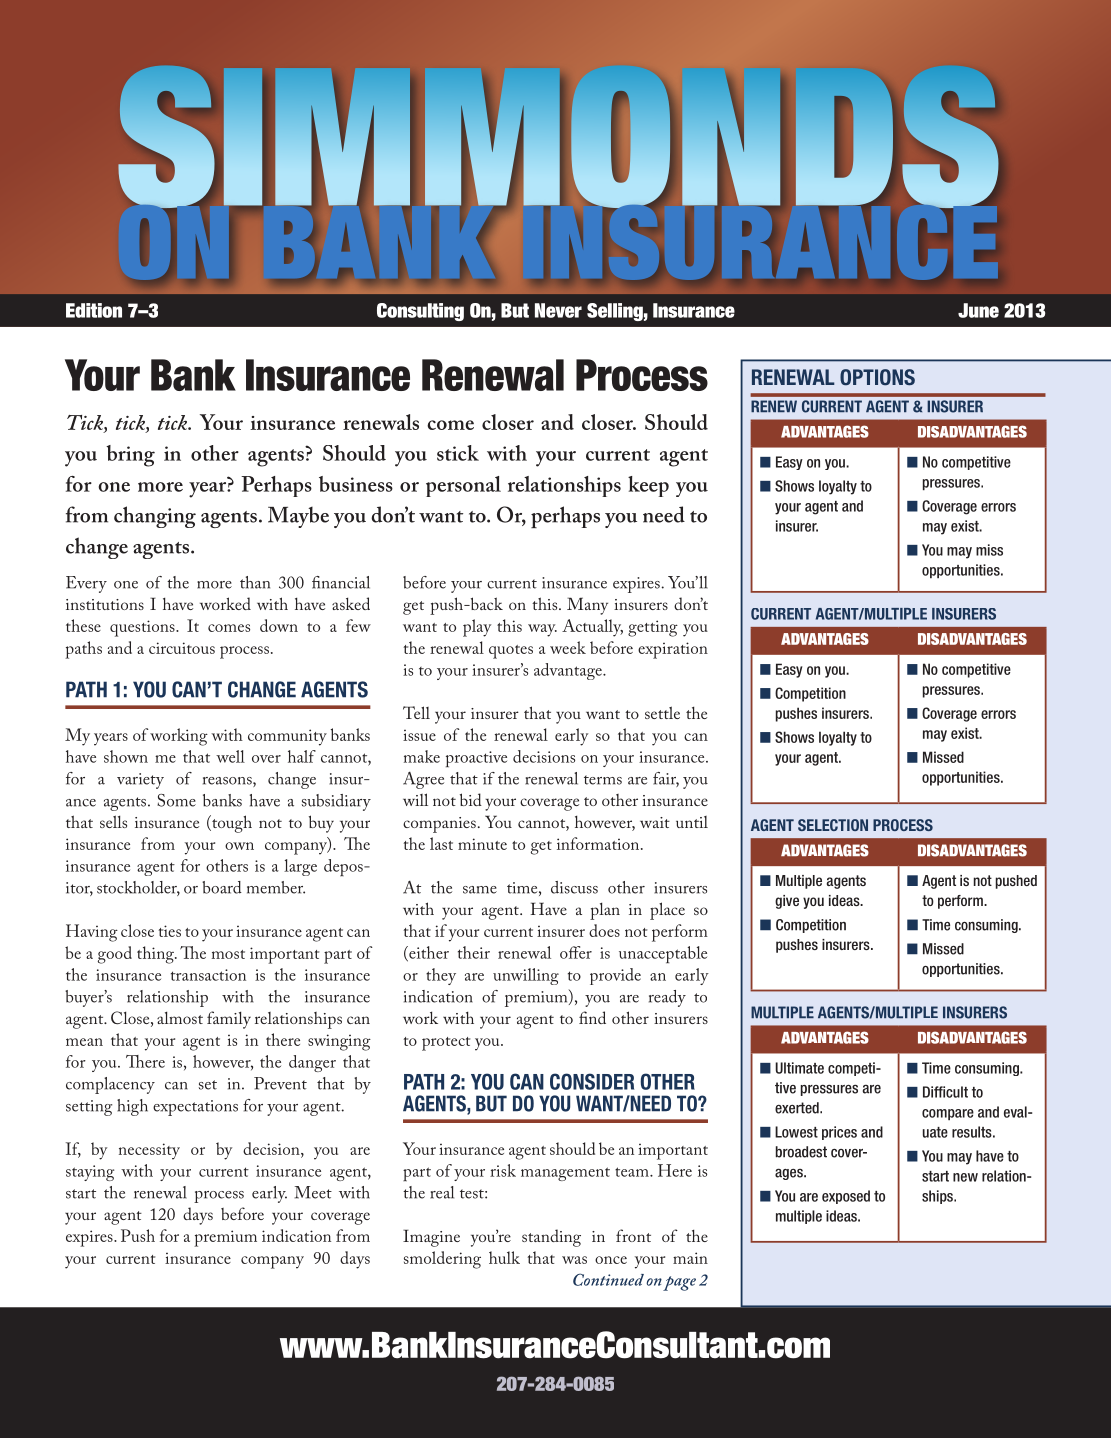 Image resolution: width=1111 pixels, height=1438 pixels. What do you see at coordinates (94, 310) in the document?
I see `Edition` at bounding box center [94, 310].
